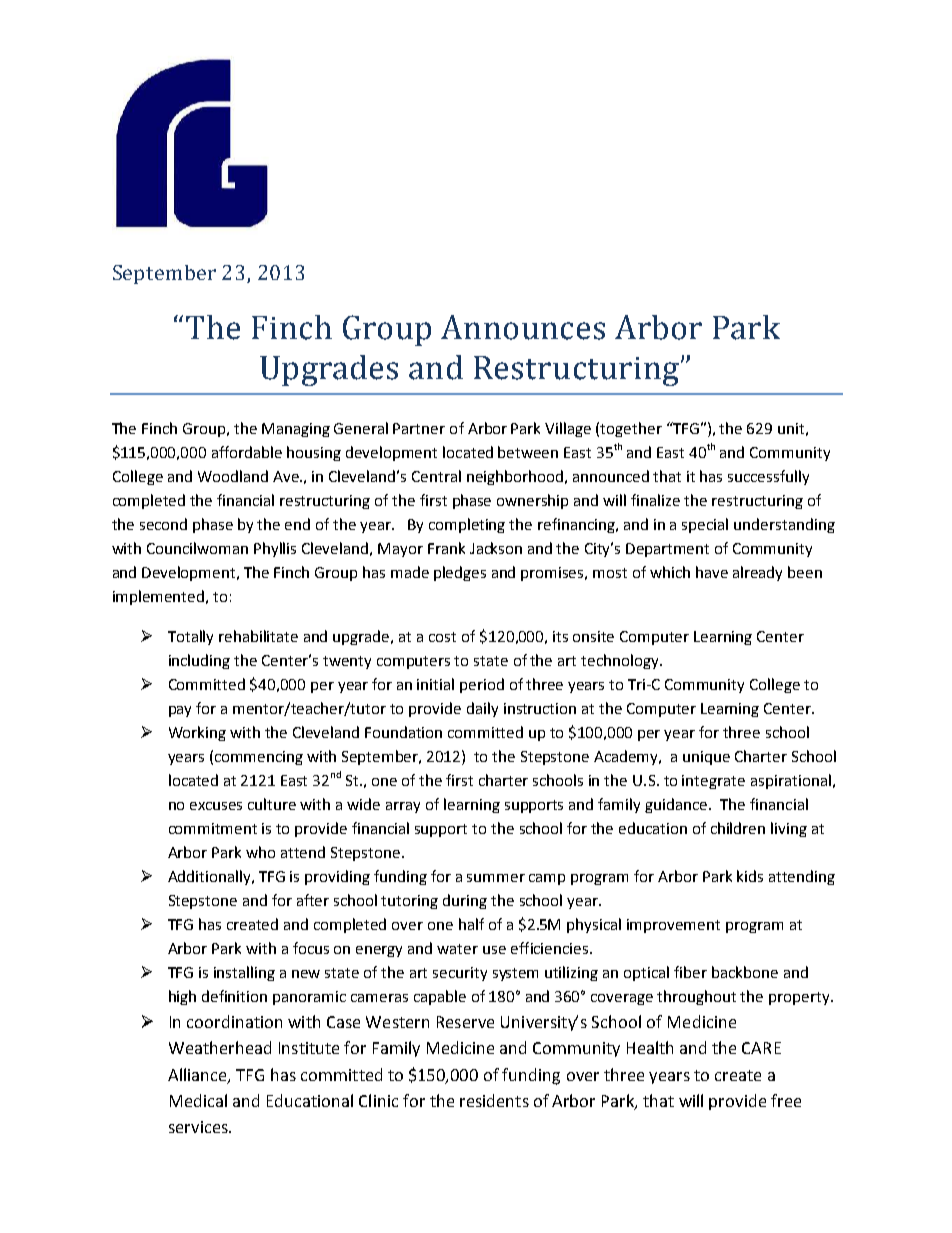 This page has height=1233, width=952. What do you see at coordinates (482, 709) in the page?
I see `daily` at bounding box center [482, 709].
